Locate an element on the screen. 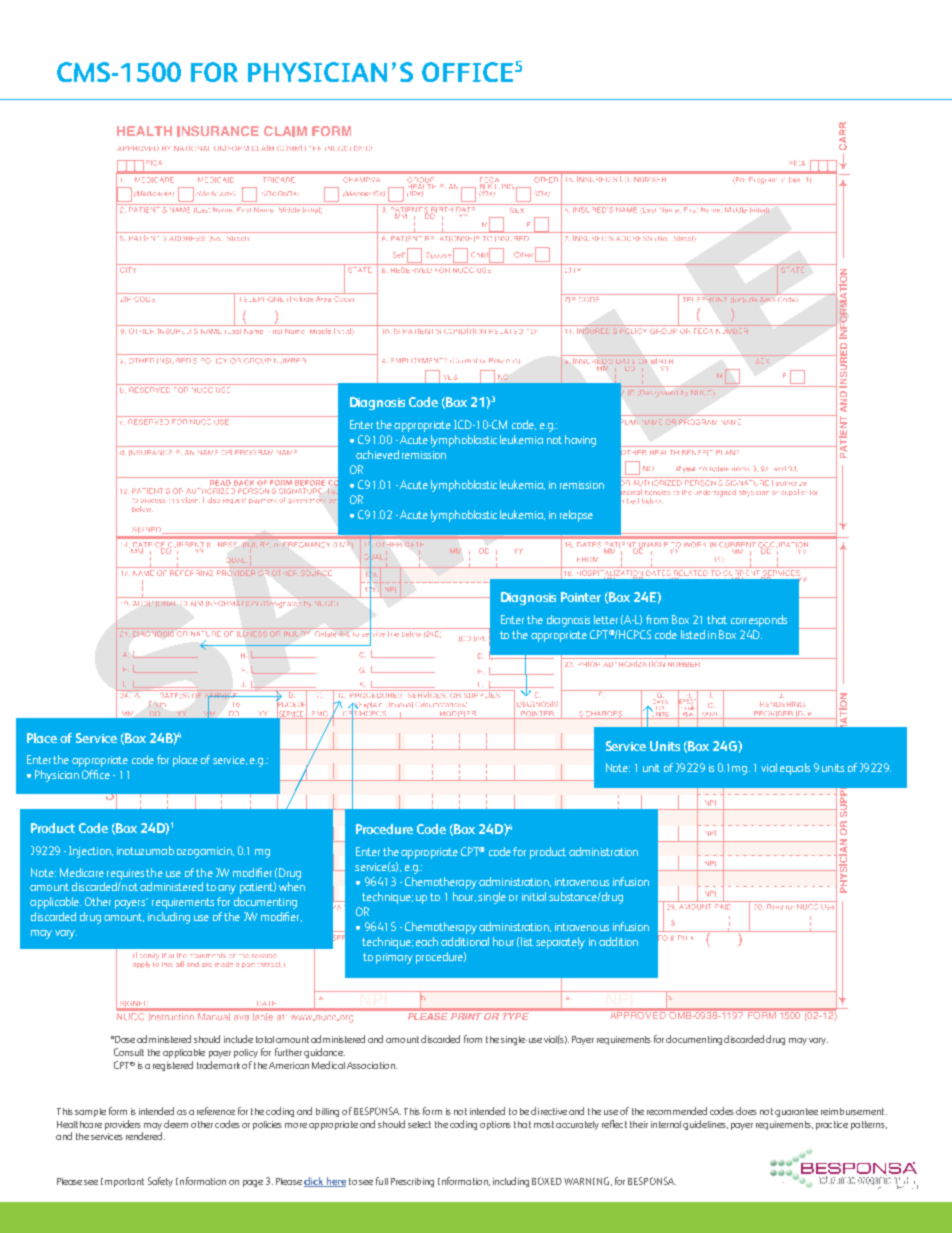  Injection is located at coordinates (91, 852).
